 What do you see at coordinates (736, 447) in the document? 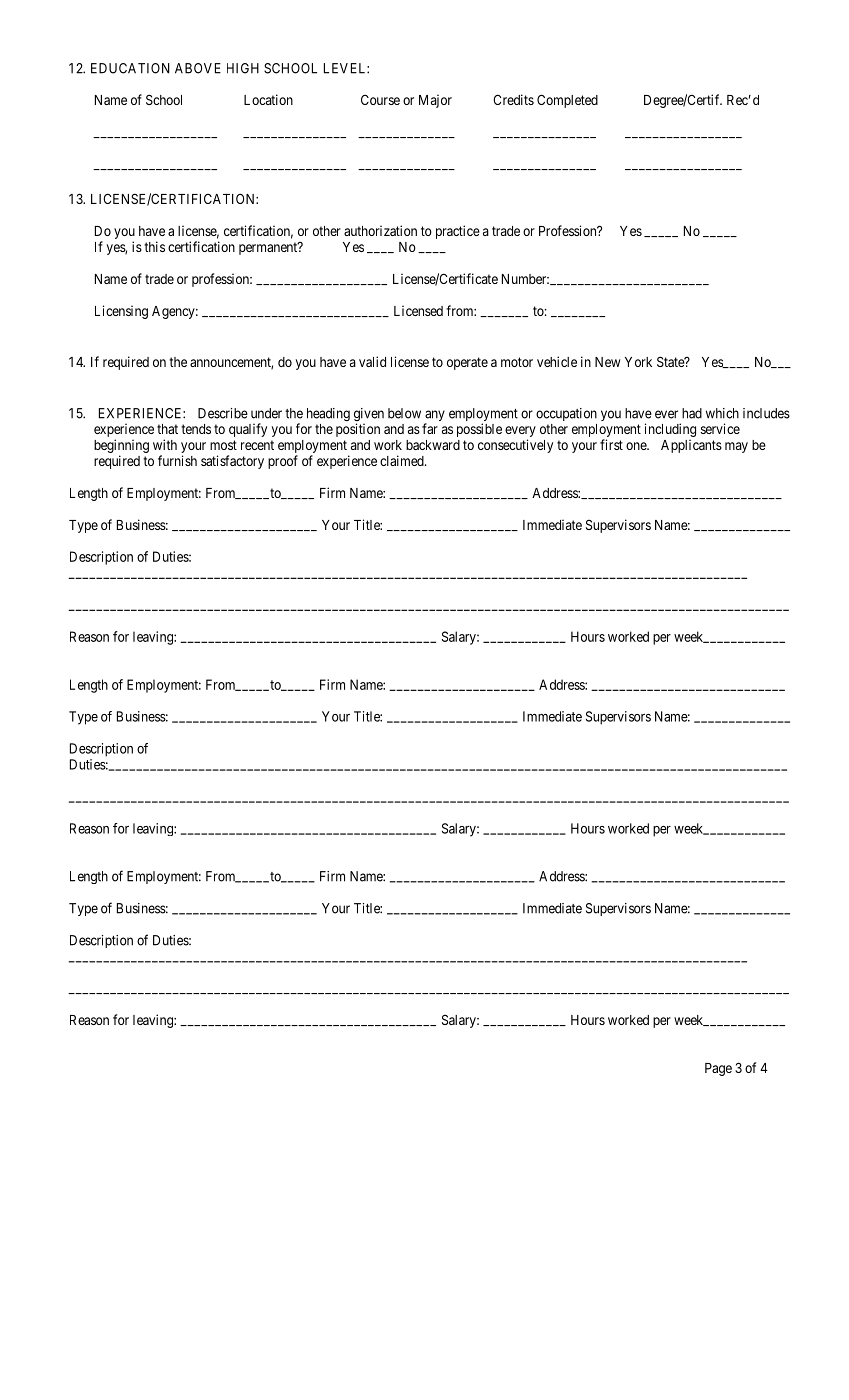
I see `may` at bounding box center [736, 447].
